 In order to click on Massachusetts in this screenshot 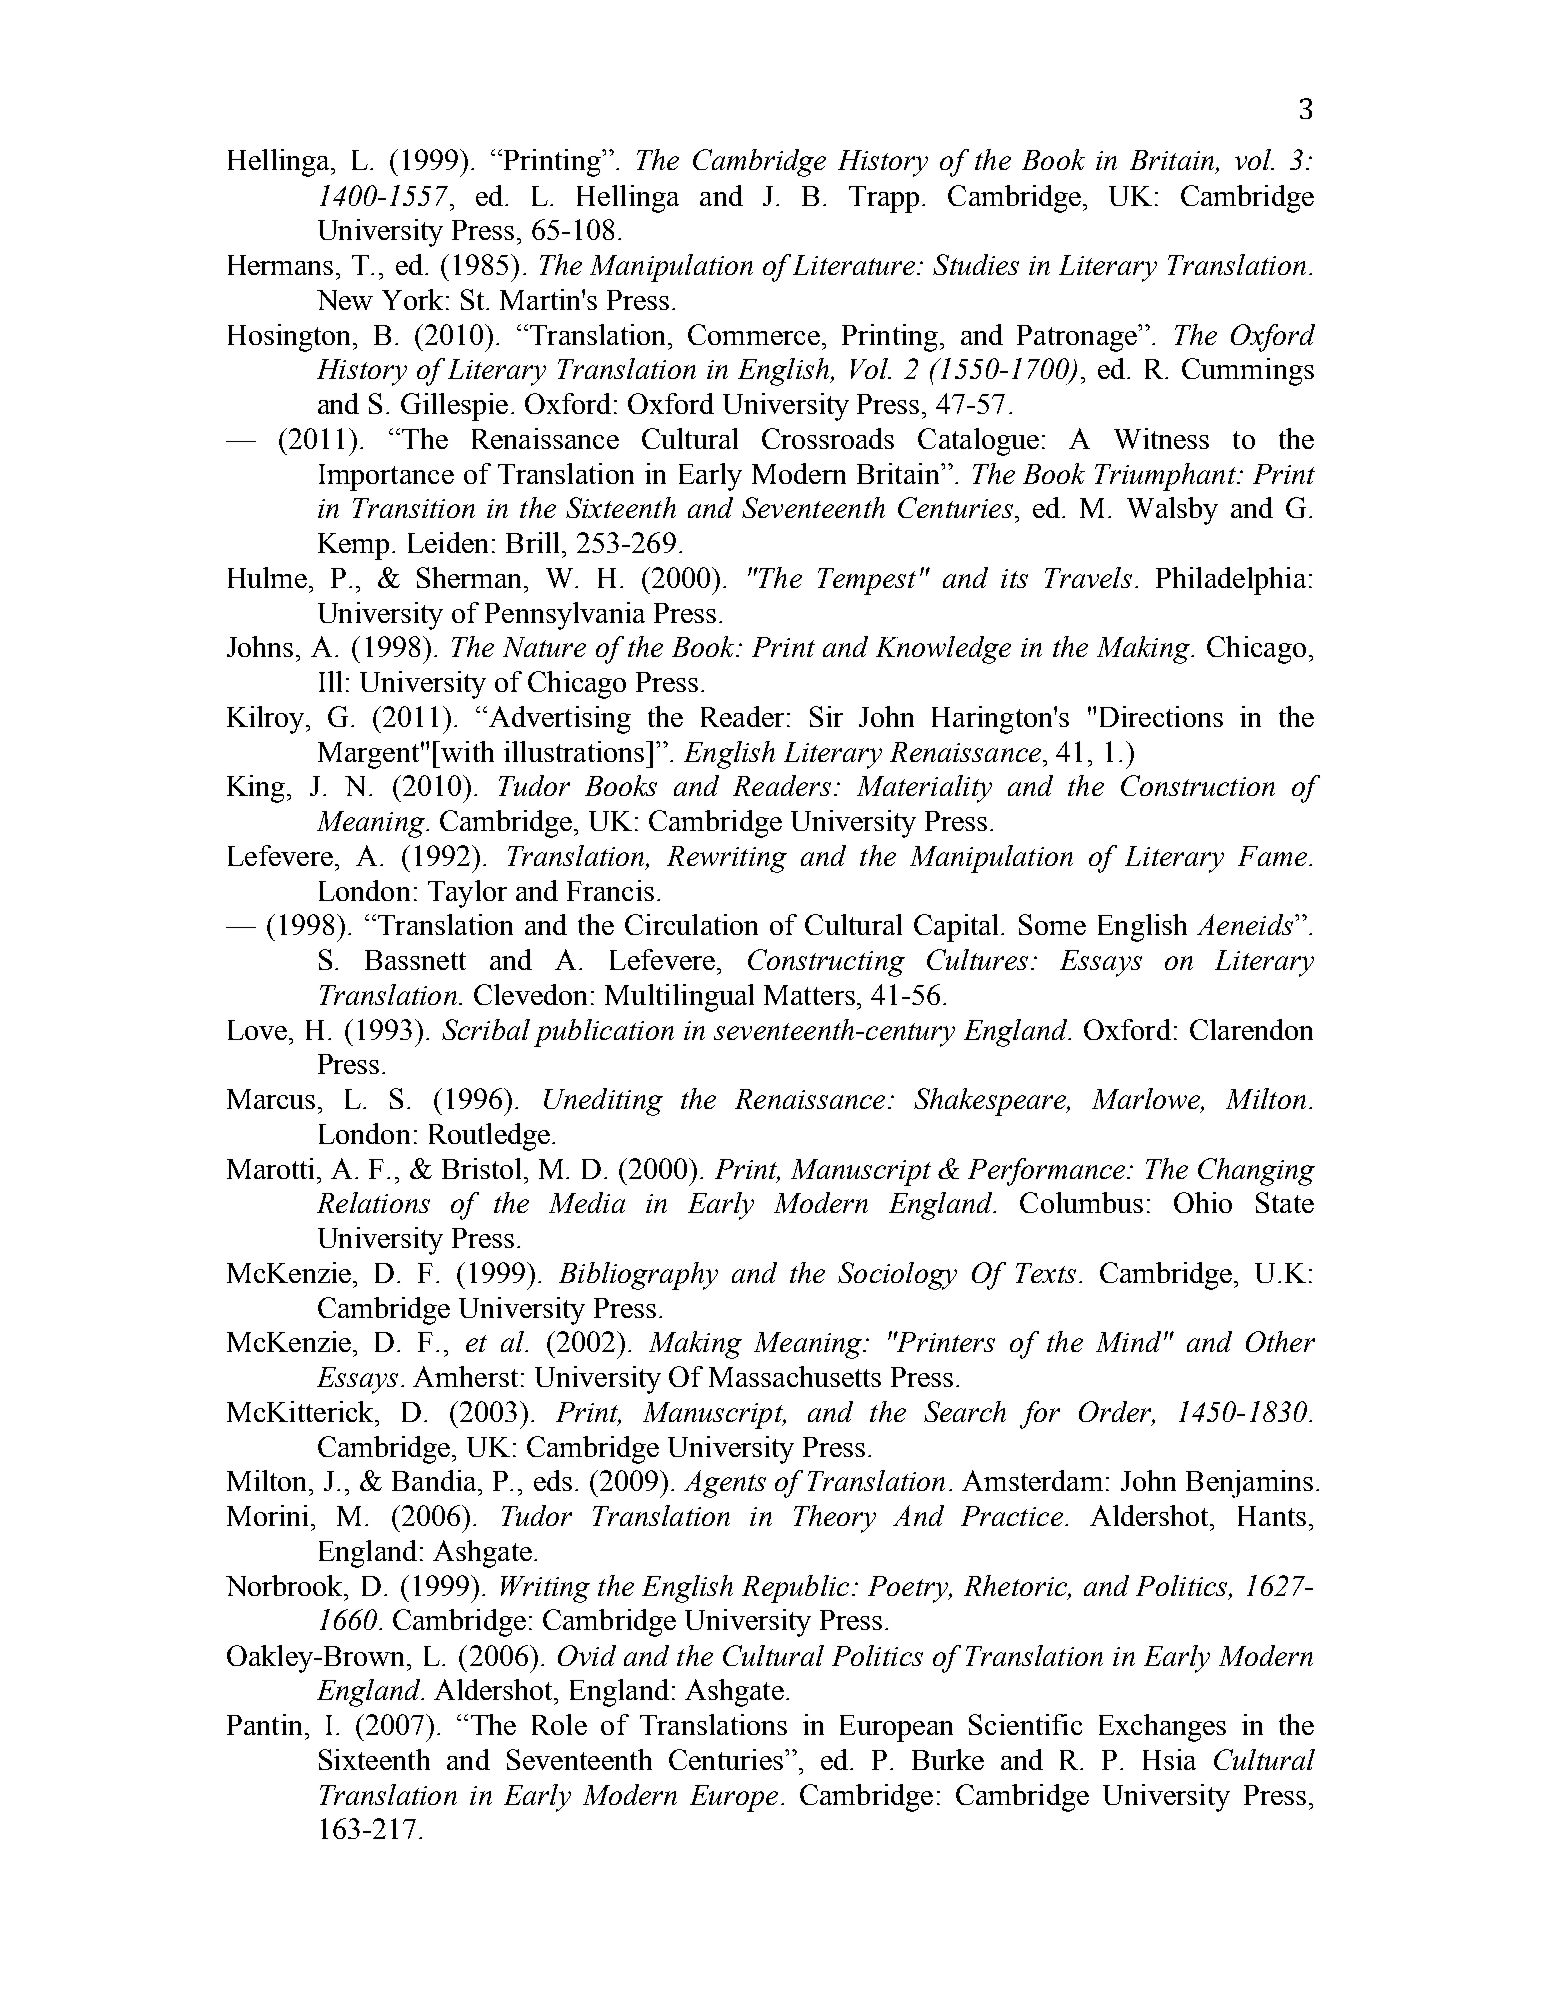, I will do `click(795, 1376)`.
